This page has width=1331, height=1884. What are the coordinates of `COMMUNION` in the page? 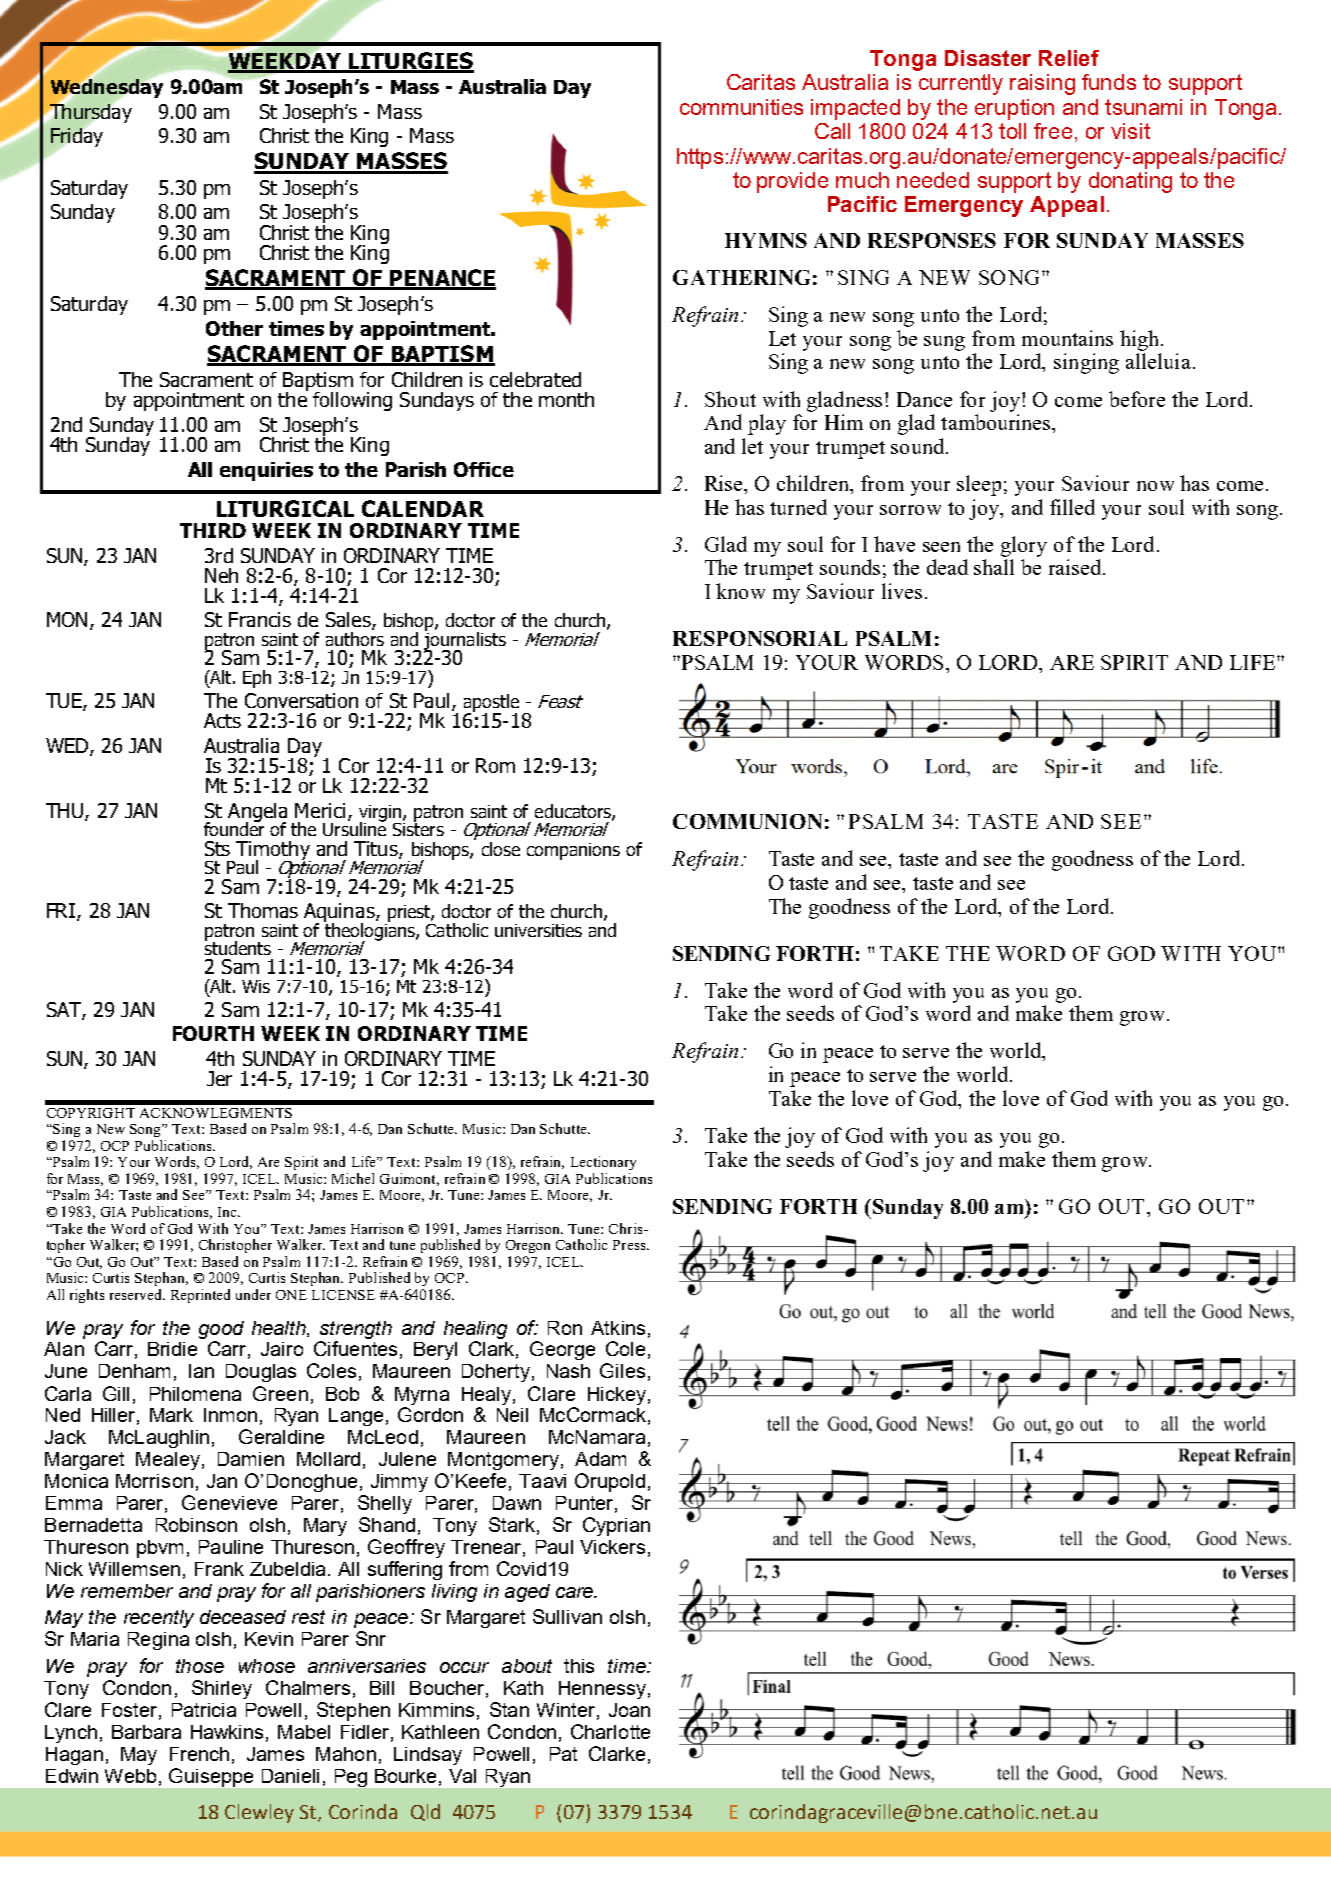 It's located at (747, 821).
